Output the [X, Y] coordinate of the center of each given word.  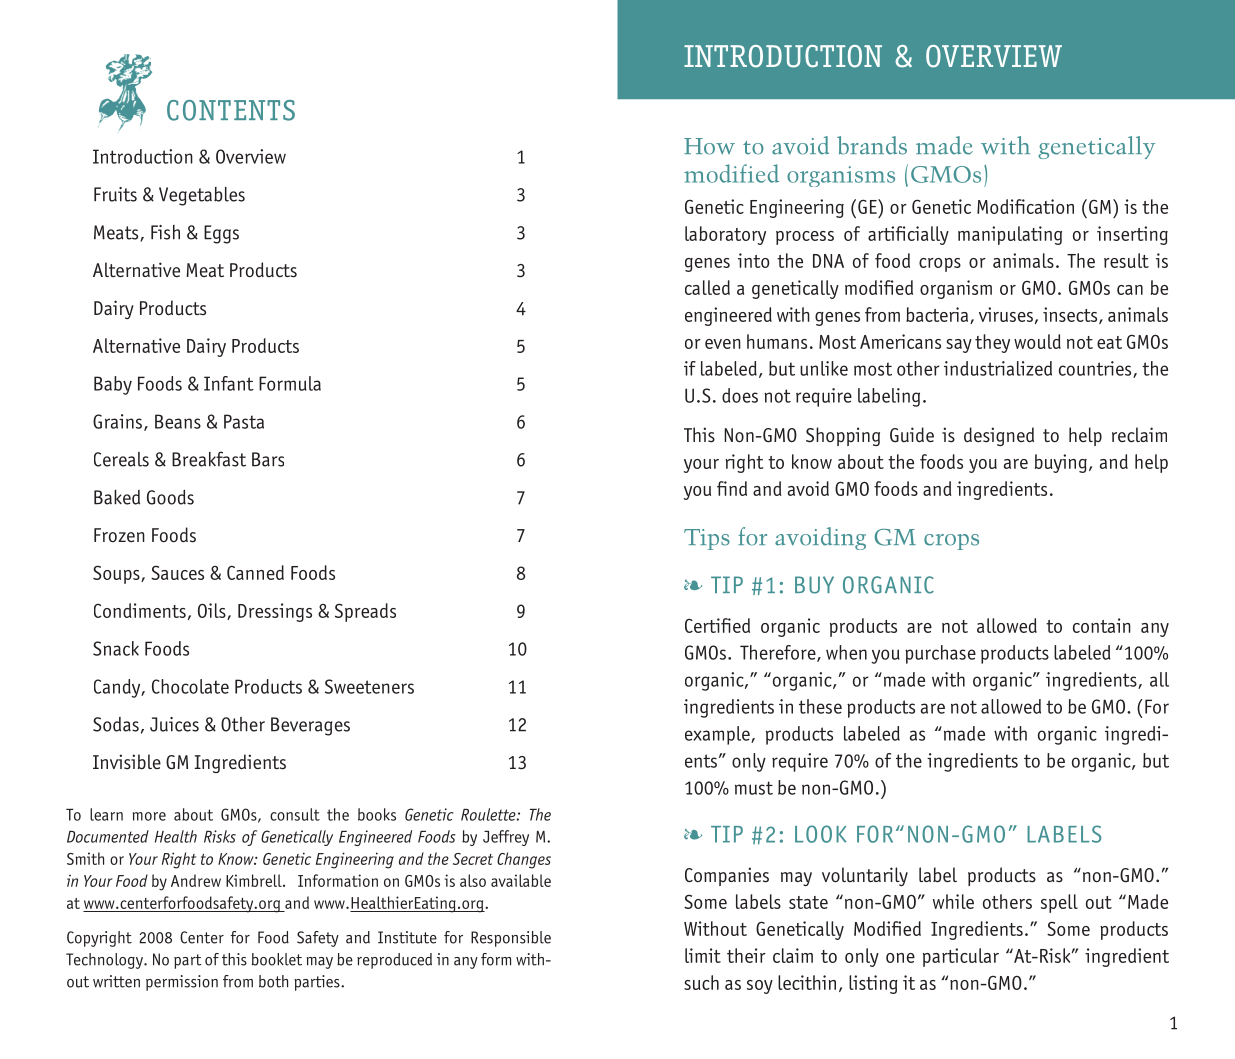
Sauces [177, 572]
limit [703, 955]
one [900, 958]
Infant [229, 383]
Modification [1025, 206]
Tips [707, 539]
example [718, 735]
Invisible [127, 762]
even [723, 344]
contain [1102, 625]
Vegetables [202, 196]
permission [182, 983]
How [709, 146]
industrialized [998, 368]
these [820, 706]
